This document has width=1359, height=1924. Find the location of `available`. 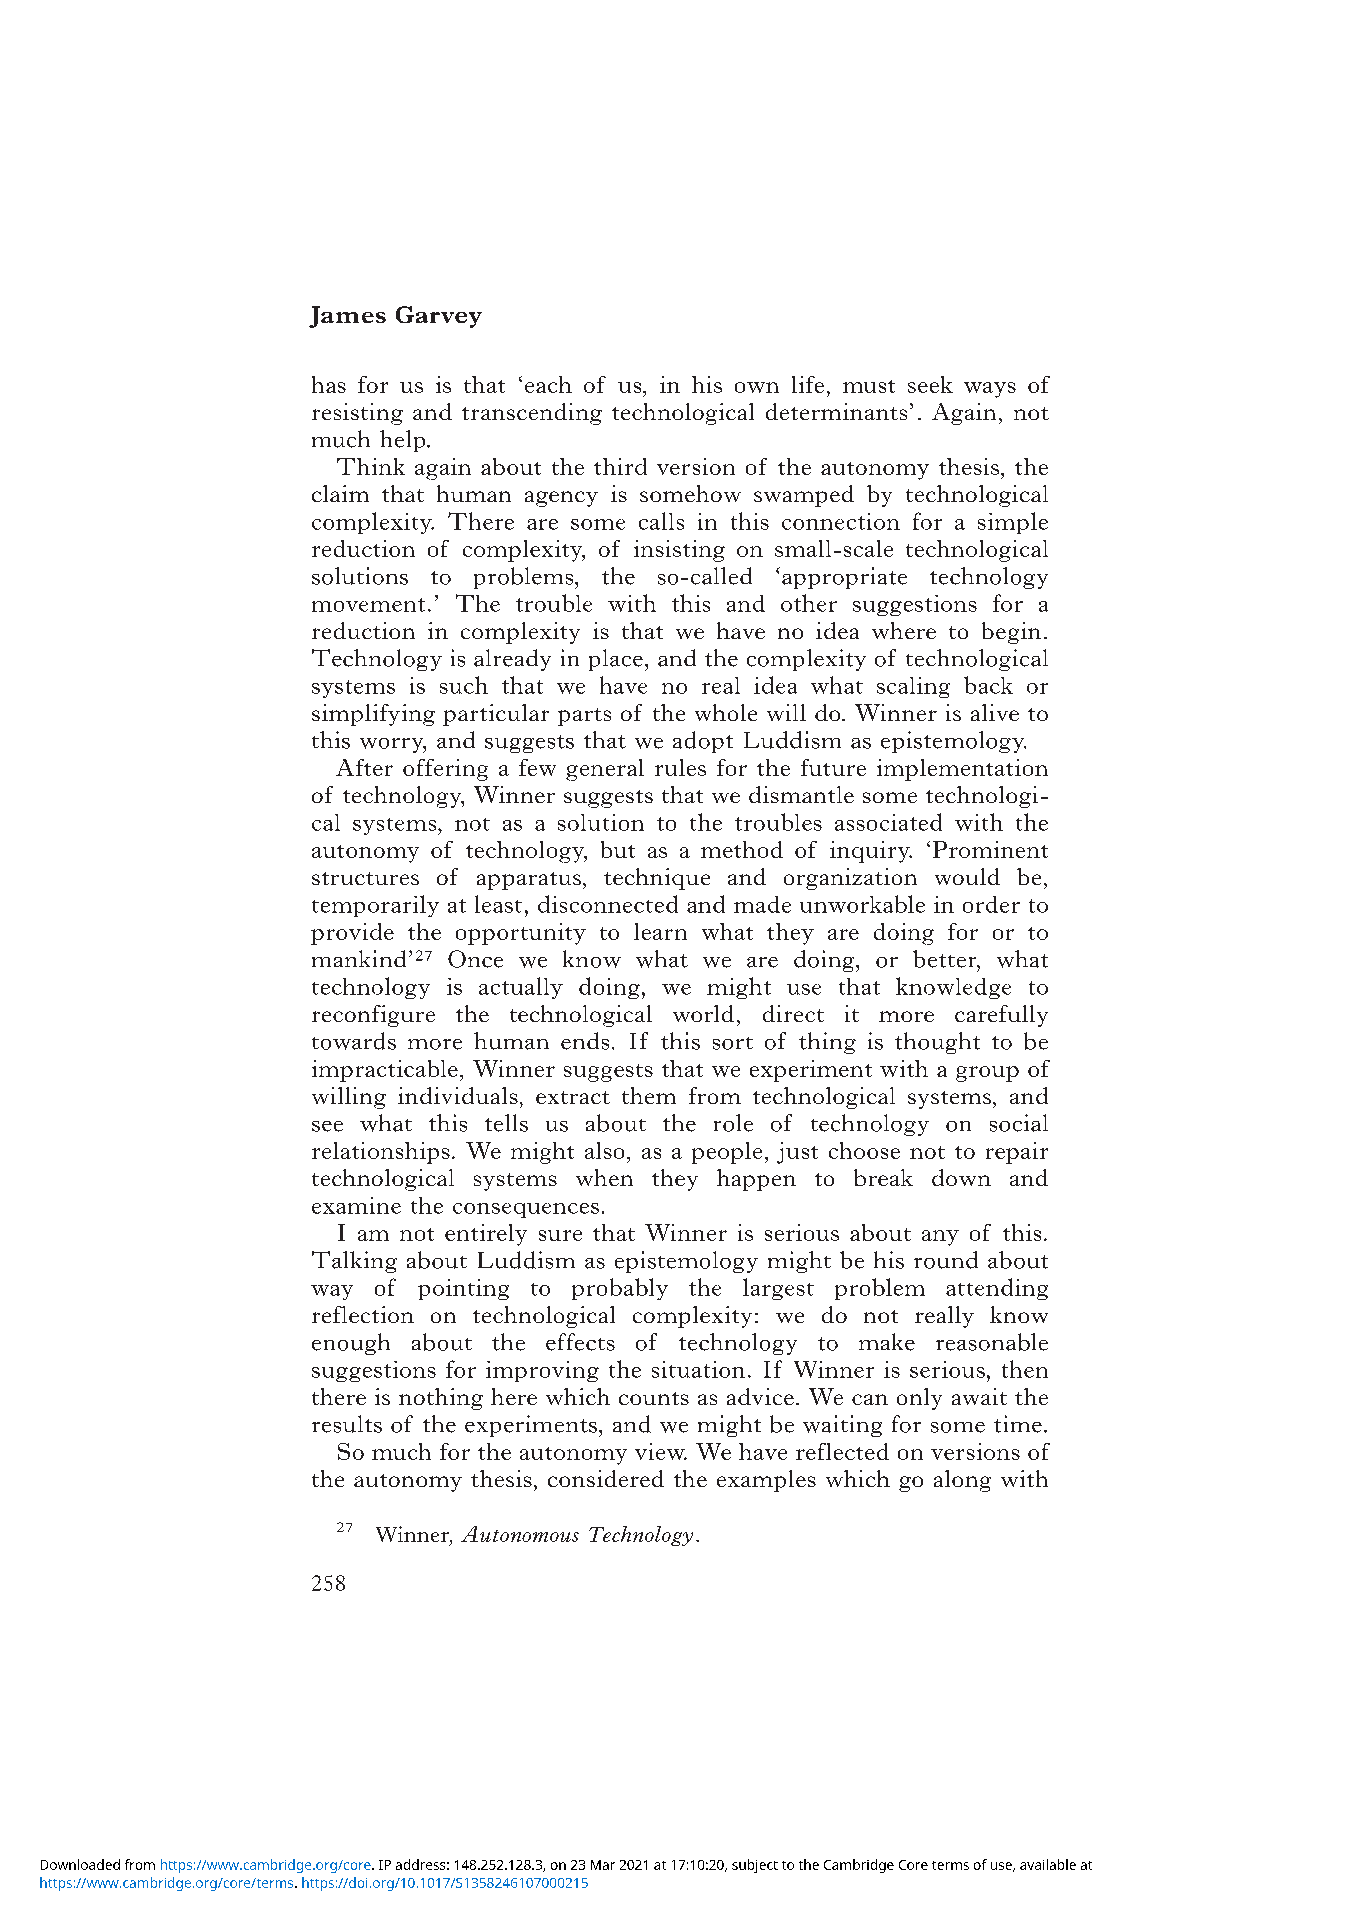

available is located at coordinates (1048, 1864).
